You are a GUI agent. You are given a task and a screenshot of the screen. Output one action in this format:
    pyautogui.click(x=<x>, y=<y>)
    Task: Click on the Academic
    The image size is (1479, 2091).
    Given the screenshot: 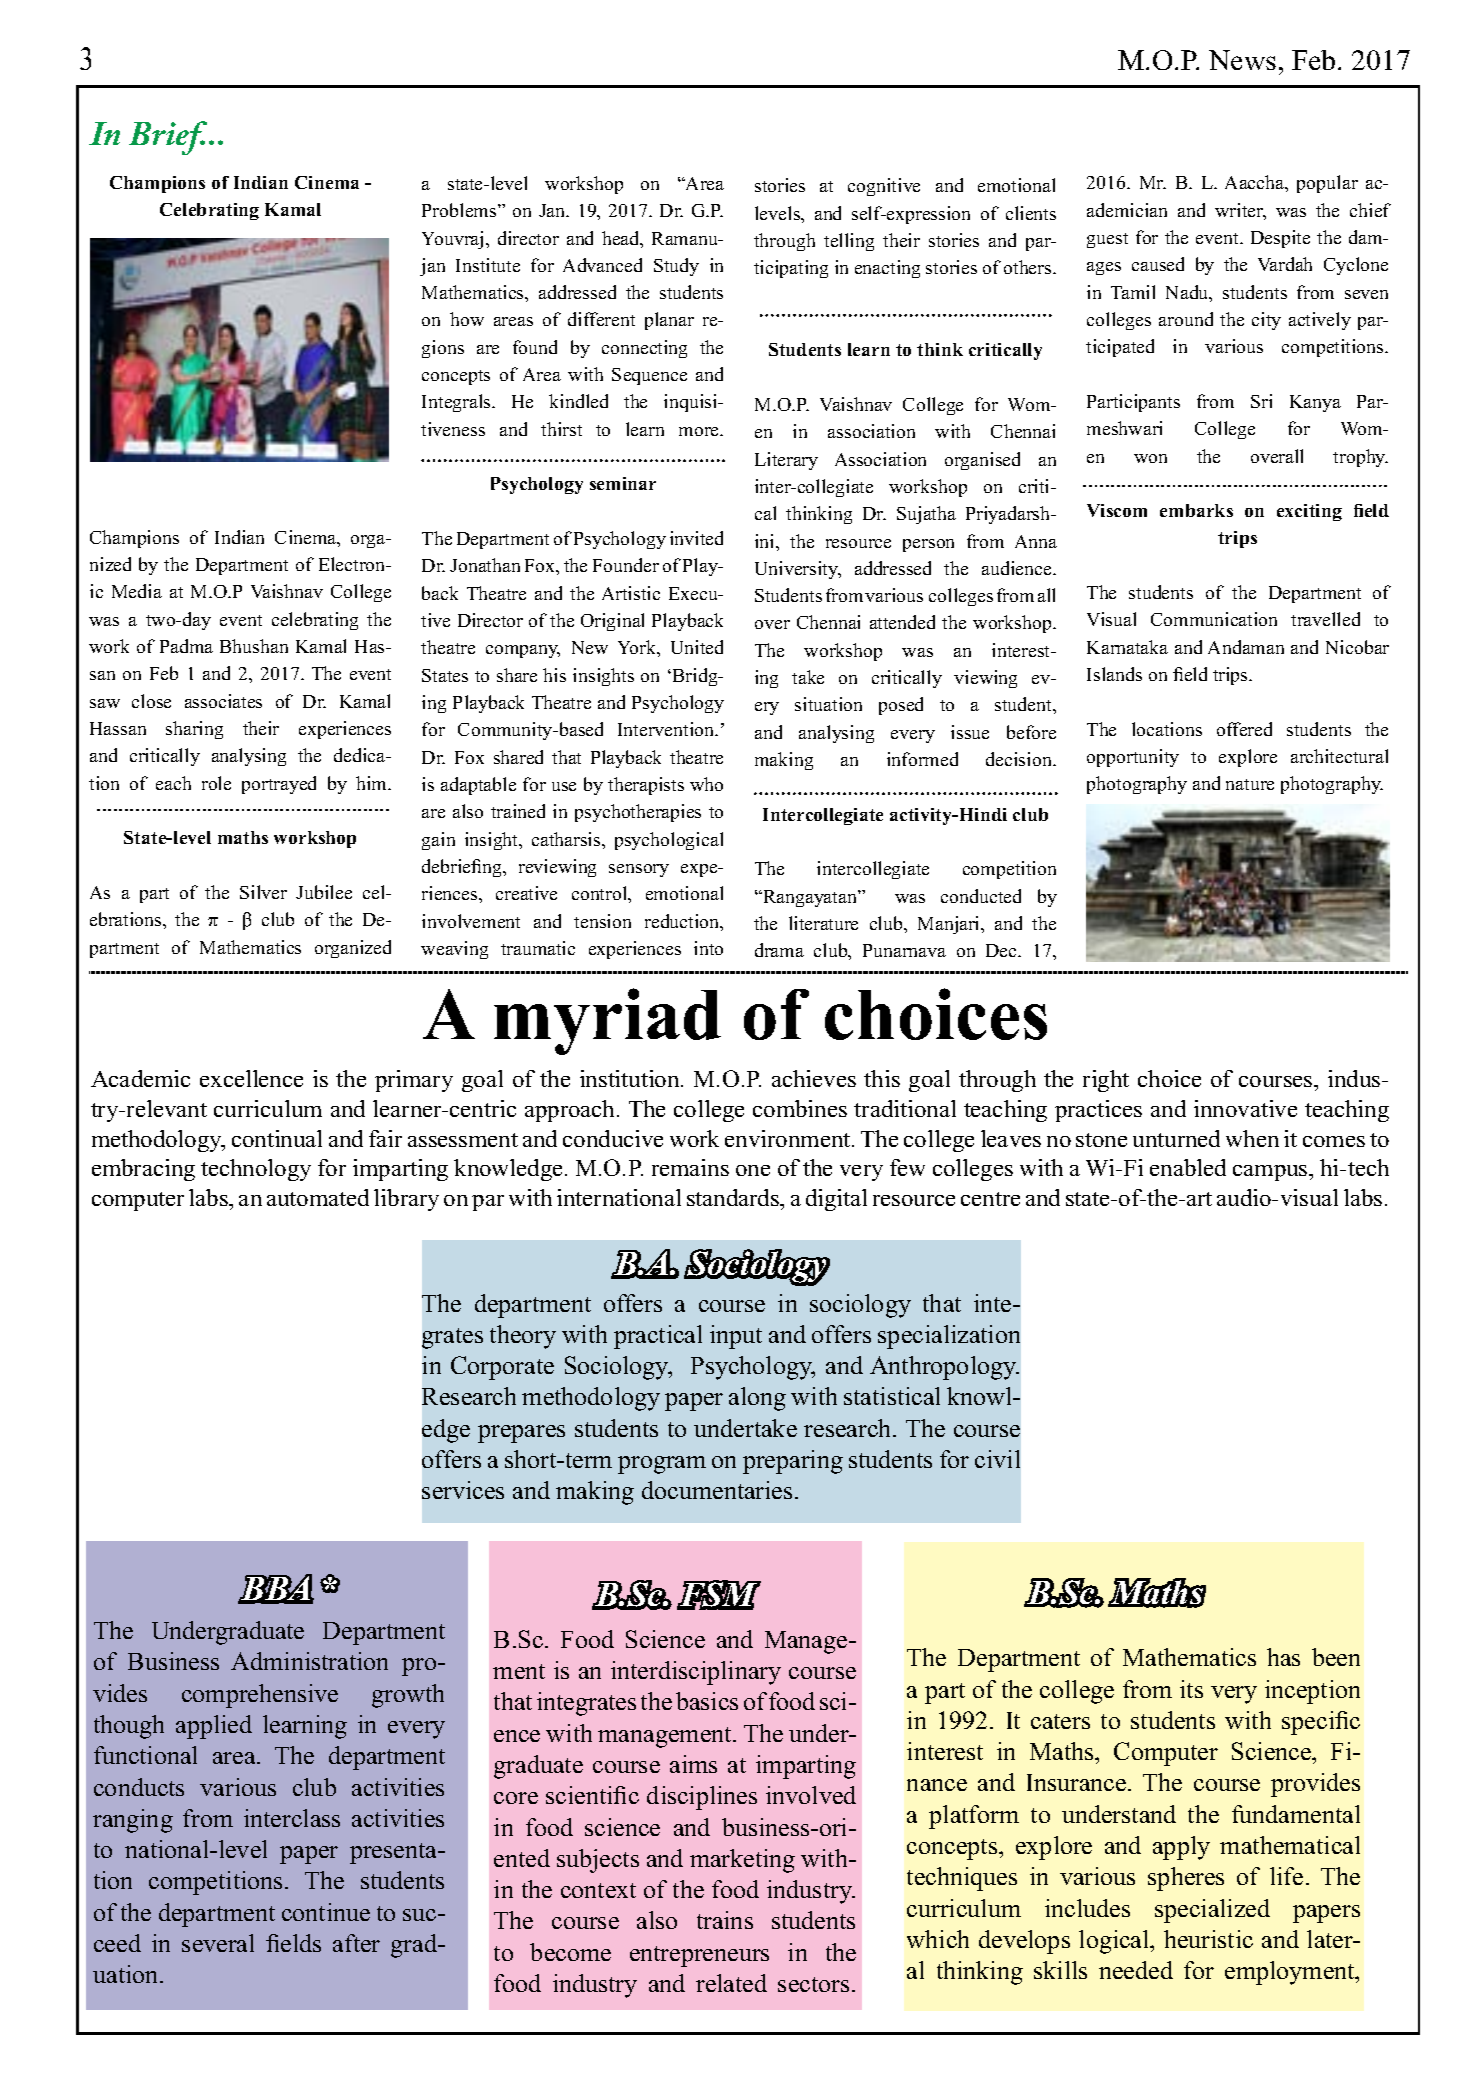 What is the action you would take?
    pyautogui.click(x=140, y=1078)
